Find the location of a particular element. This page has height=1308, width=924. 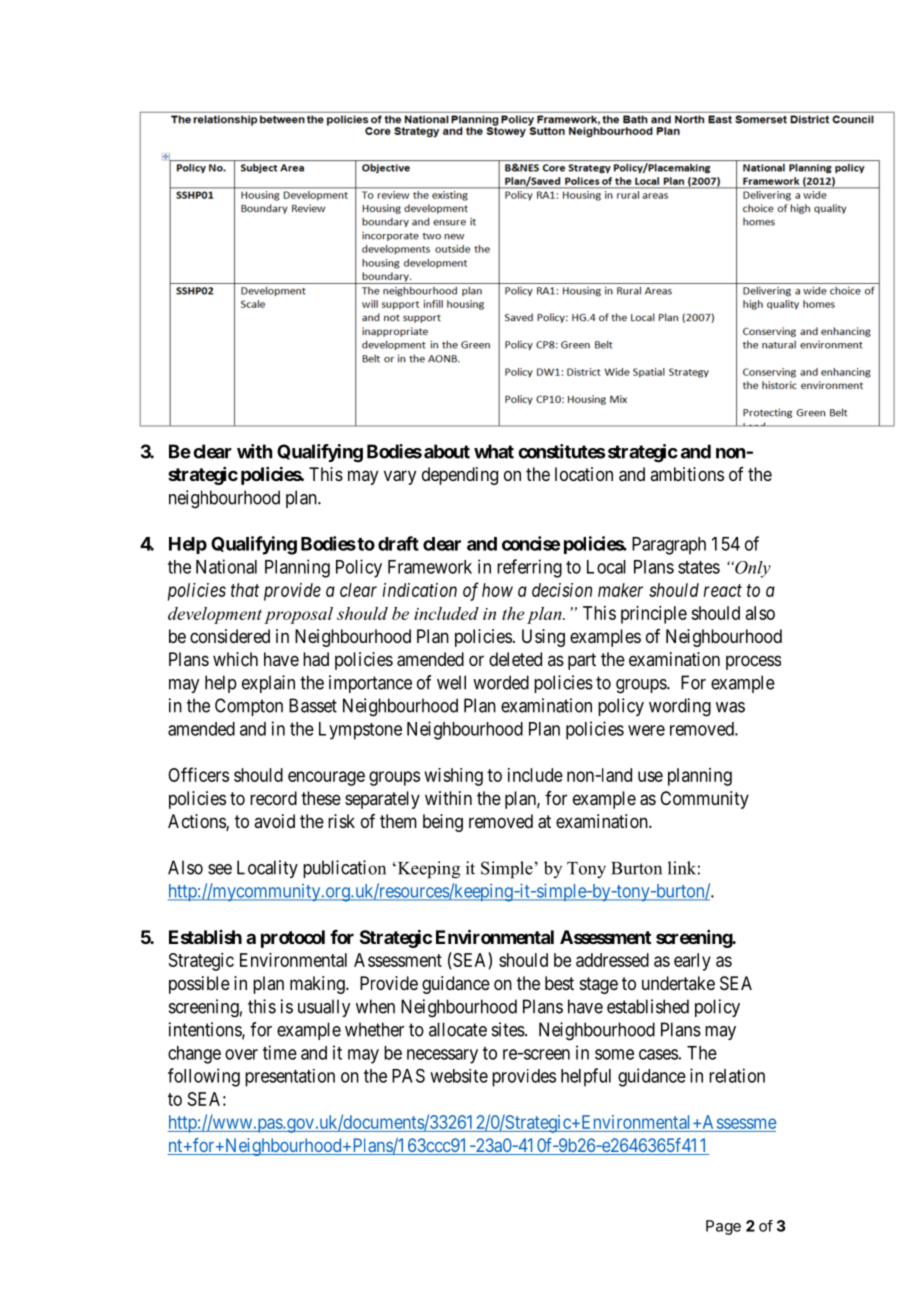

ambitions is located at coordinates (687, 474).
